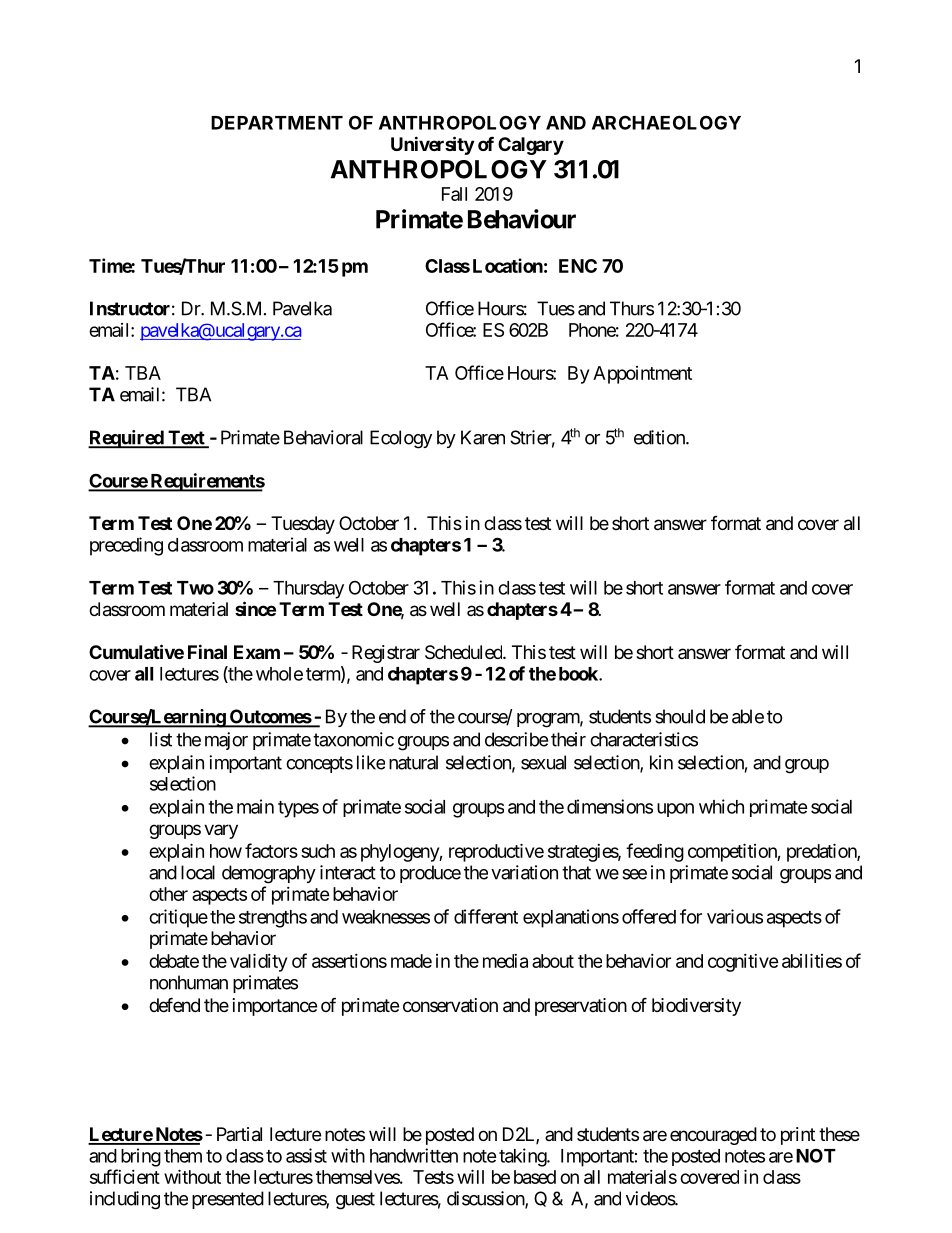 This page has height=1233, width=952. Describe the element at coordinates (221, 831) in the page. I see `vary` at that location.
